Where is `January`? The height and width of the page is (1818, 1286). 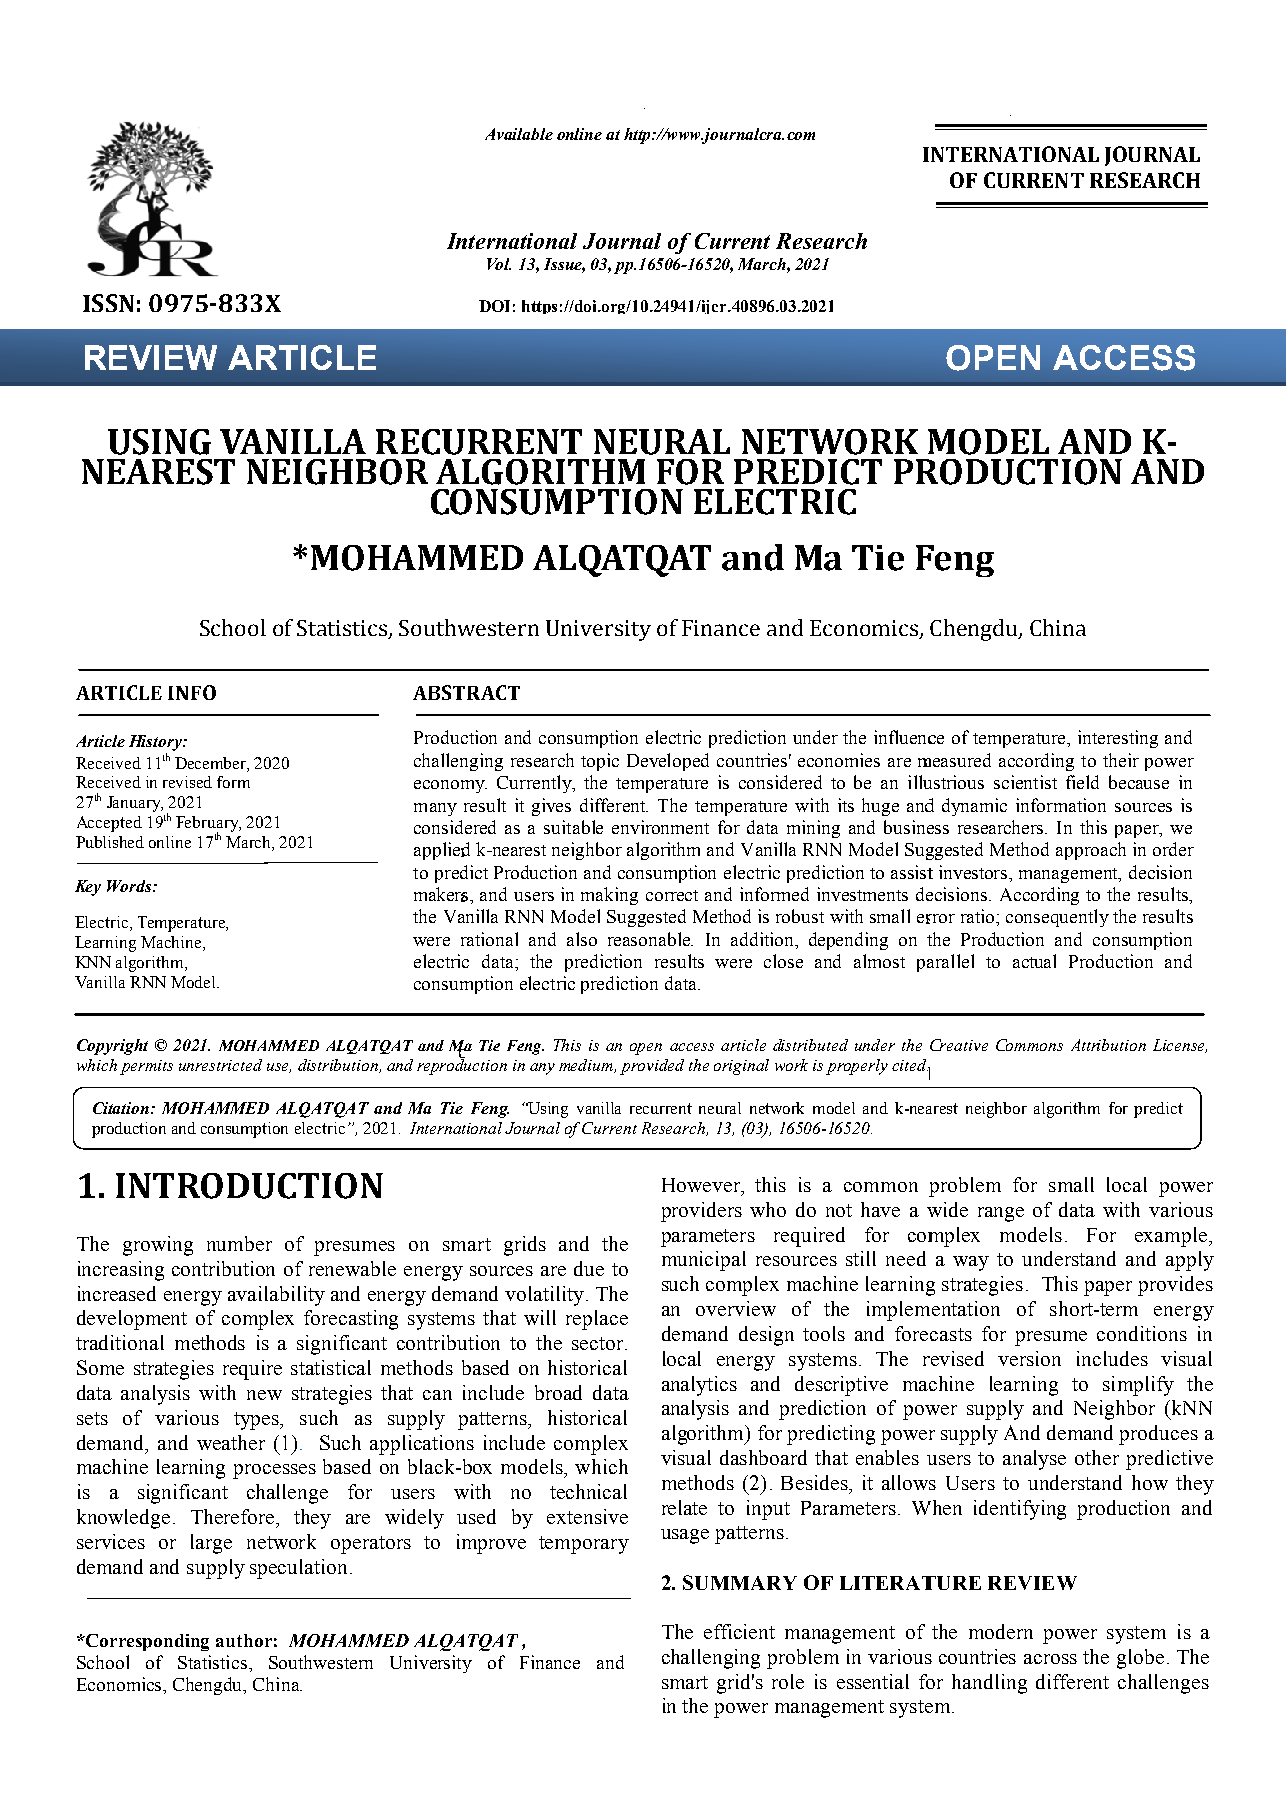
January is located at coordinates (135, 804).
